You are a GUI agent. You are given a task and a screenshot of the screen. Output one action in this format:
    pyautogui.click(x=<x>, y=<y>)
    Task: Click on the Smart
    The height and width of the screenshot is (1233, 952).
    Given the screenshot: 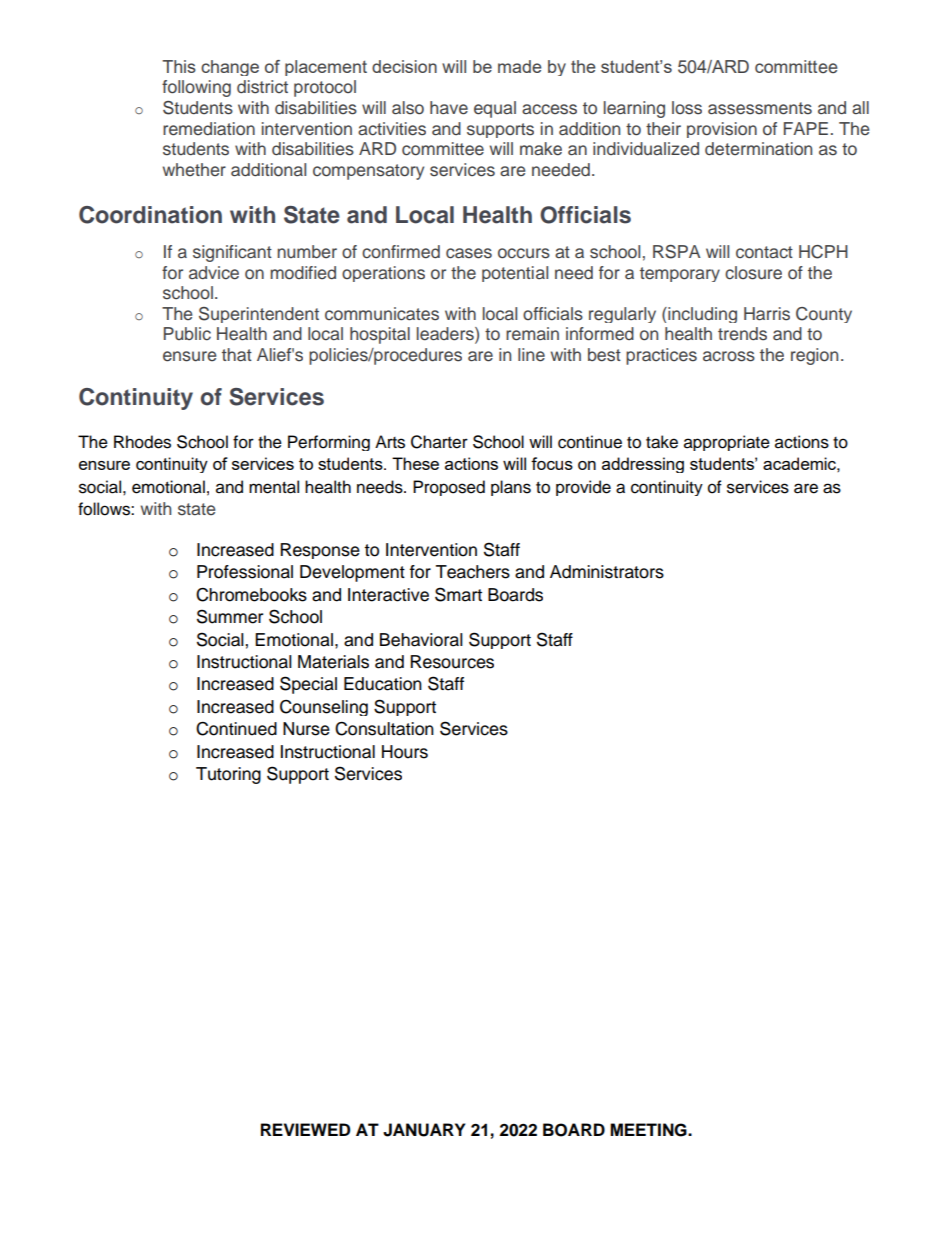 What is the action you would take?
    pyautogui.click(x=458, y=594)
